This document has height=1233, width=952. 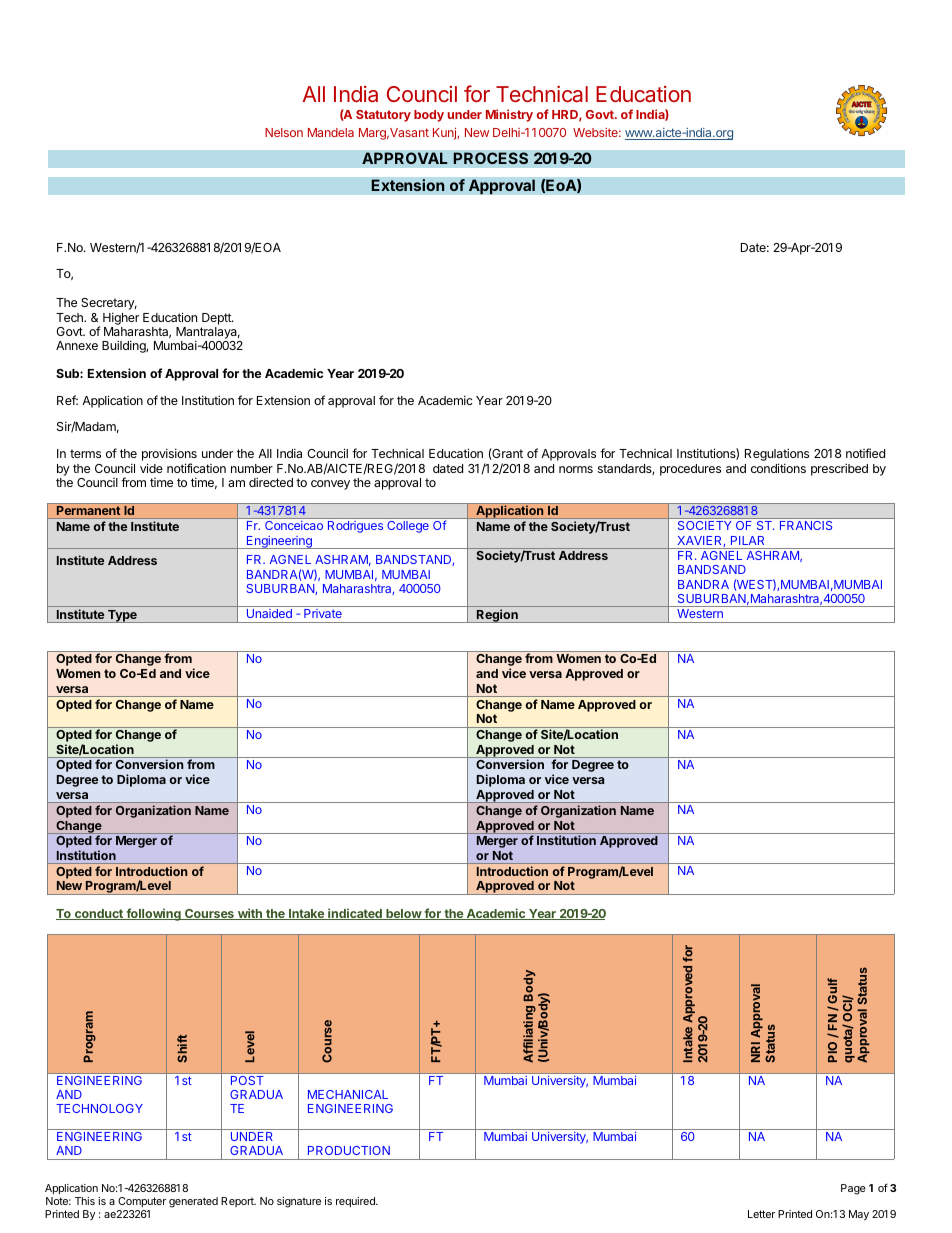 What do you see at coordinates (193, 1202) in the document?
I see `generated` at bounding box center [193, 1202].
